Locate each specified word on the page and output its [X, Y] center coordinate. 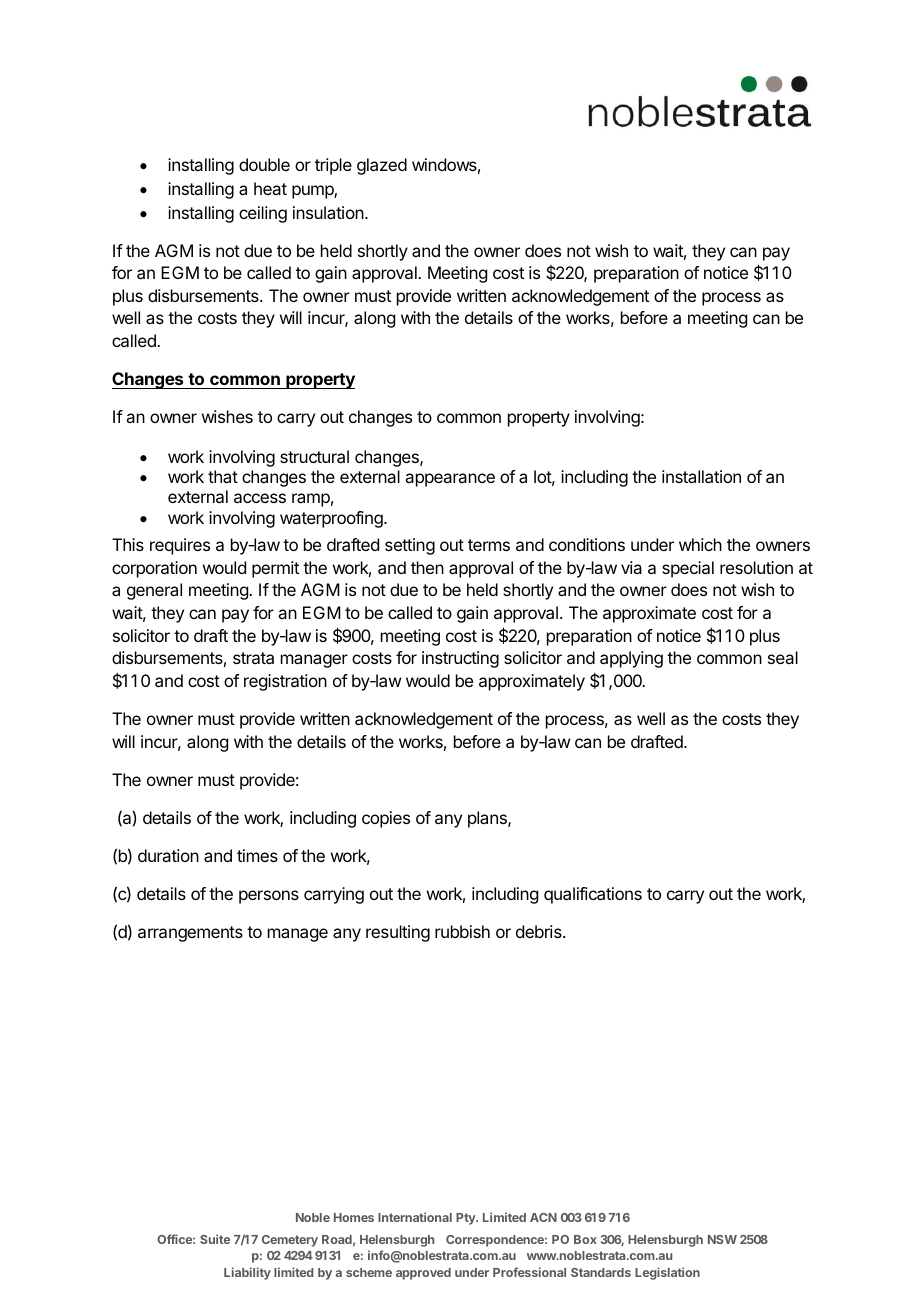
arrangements [190, 934]
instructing [460, 659]
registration [285, 682]
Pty [467, 1219]
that [223, 476]
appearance [450, 480]
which [700, 544]
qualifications [593, 895]
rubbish [462, 931]
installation [701, 476]
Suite [215, 1239]
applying [631, 659]
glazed [382, 166]
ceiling [263, 214]
